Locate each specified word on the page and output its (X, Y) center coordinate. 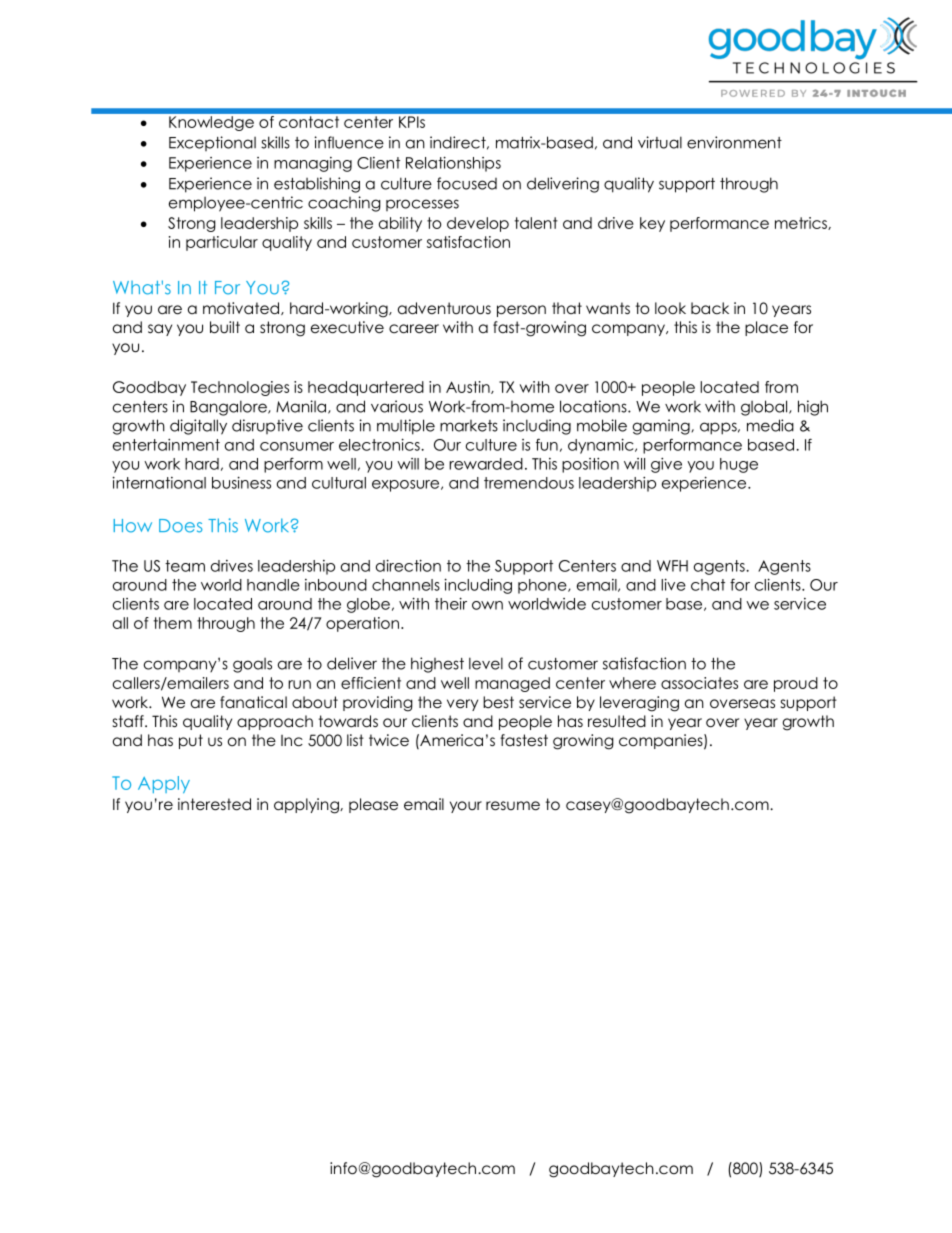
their (451, 603)
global (764, 408)
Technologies (240, 388)
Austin (469, 387)
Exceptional (212, 143)
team (185, 566)
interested (214, 804)
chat (708, 585)
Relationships (453, 164)
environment (734, 142)
